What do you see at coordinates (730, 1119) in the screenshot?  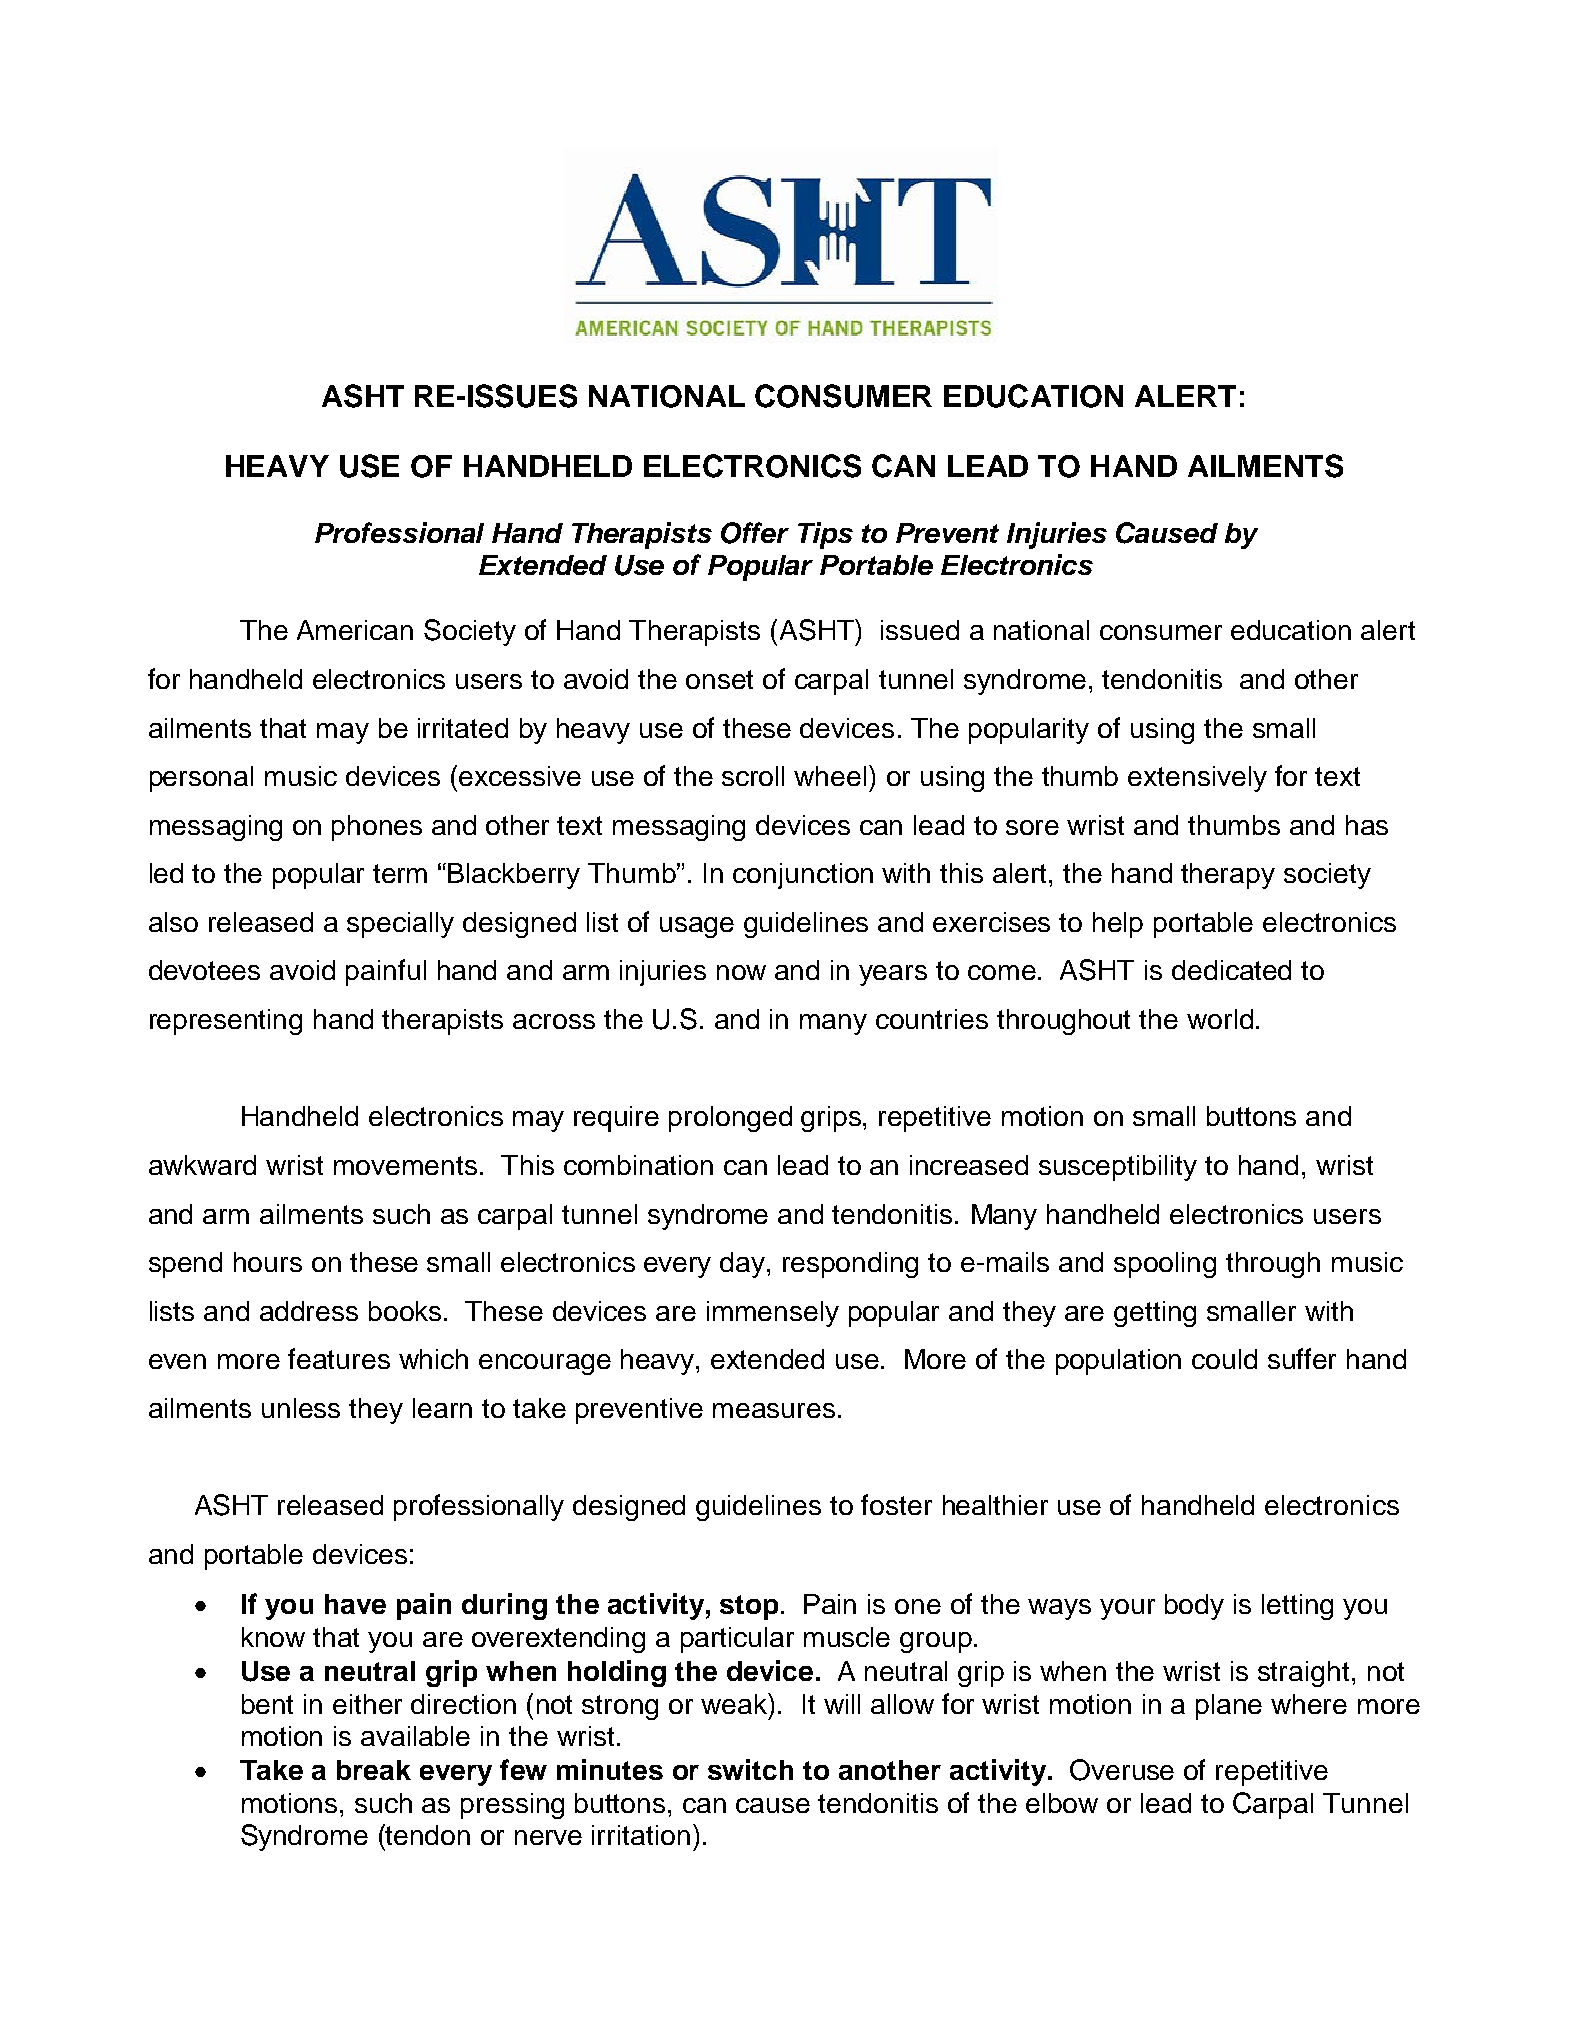 I see `prolonged` at bounding box center [730, 1119].
